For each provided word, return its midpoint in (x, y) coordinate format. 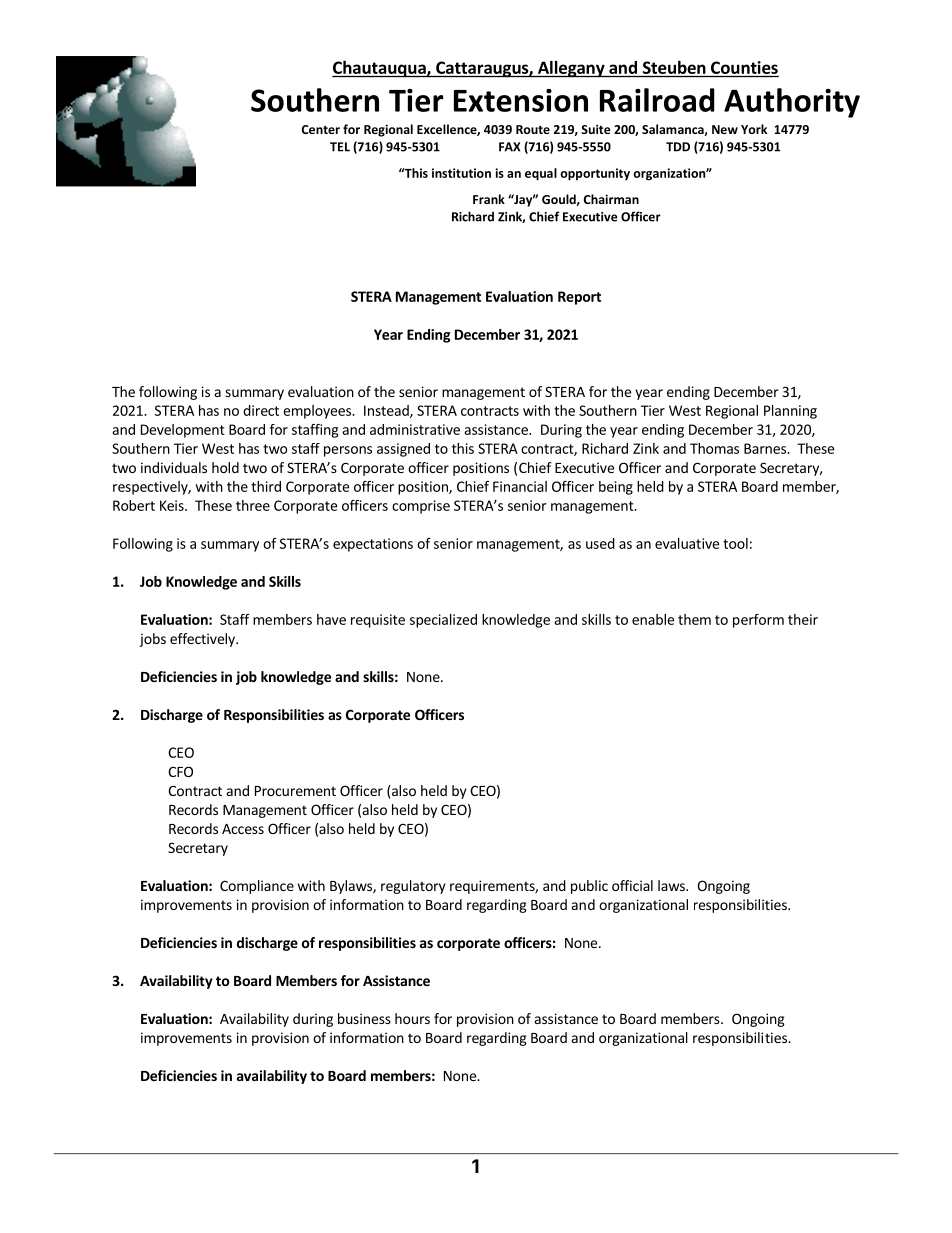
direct (261, 410)
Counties (744, 67)
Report (579, 298)
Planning (790, 412)
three (253, 505)
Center (321, 129)
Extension (521, 100)
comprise (421, 507)
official (632, 885)
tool (735, 543)
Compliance (257, 887)
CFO (180, 771)
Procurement (295, 791)
